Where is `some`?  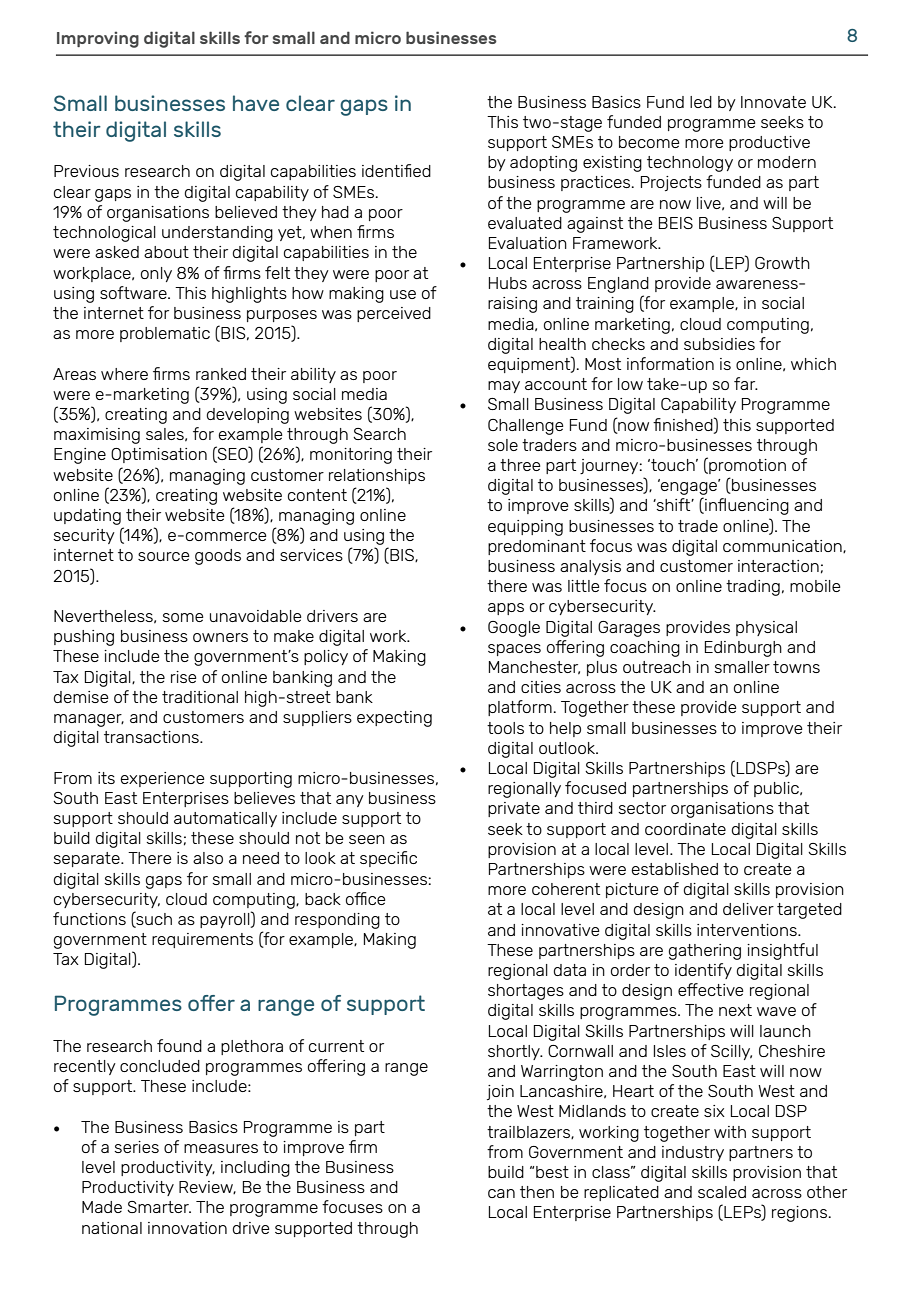 some is located at coordinates (182, 617).
